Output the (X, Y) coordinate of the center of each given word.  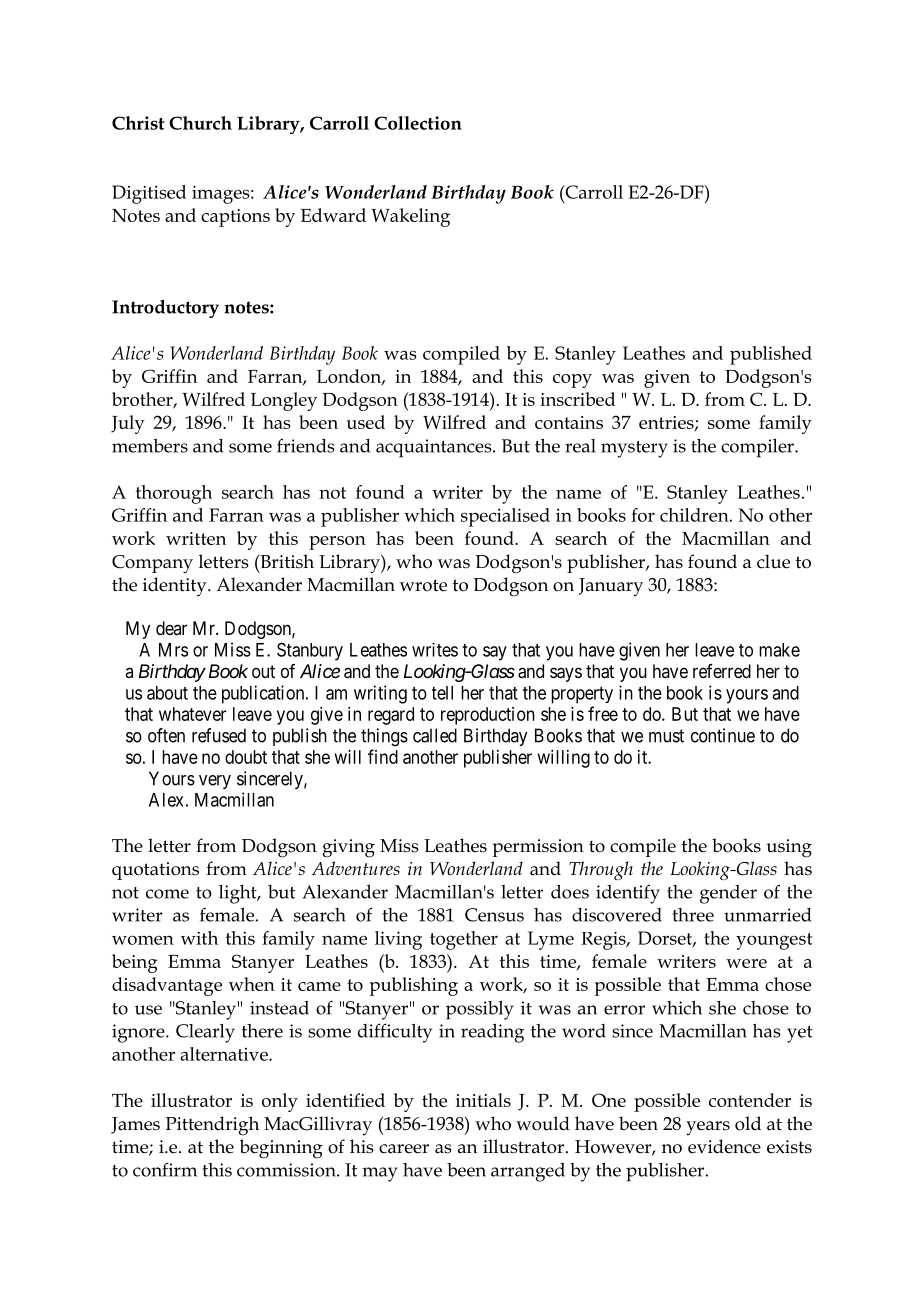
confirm (165, 1169)
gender (728, 894)
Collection (418, 123)
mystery (634, 449)
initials (483, 1100)
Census (494, 915)
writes (435, 650)
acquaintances (435, 448)
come (167, 894)
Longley (284, 401)
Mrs (173, 650)
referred (722, 671)
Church (200, 123)
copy (572, 381)
